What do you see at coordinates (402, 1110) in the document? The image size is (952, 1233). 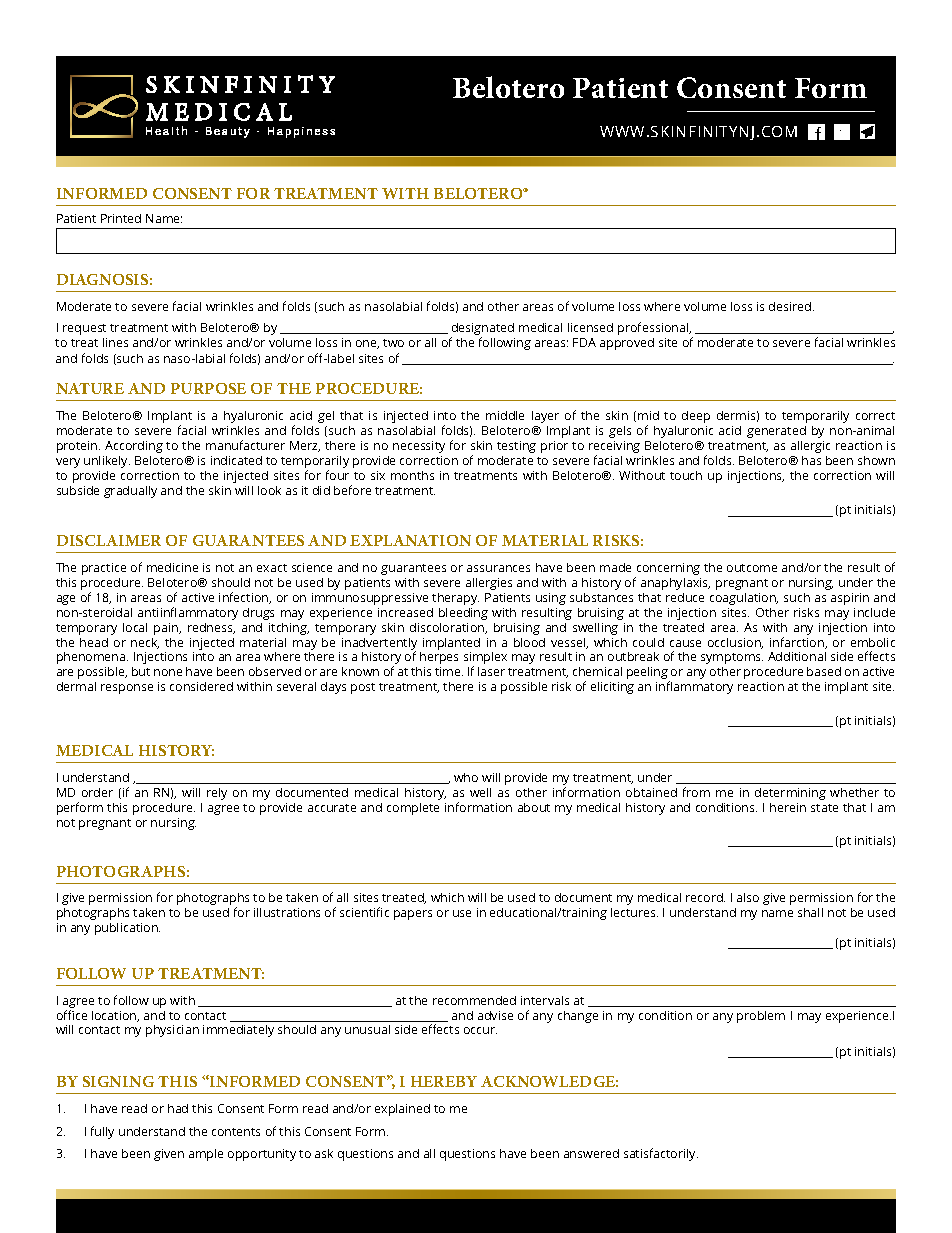 I see `explained` at bounding box center [402, 1110].
